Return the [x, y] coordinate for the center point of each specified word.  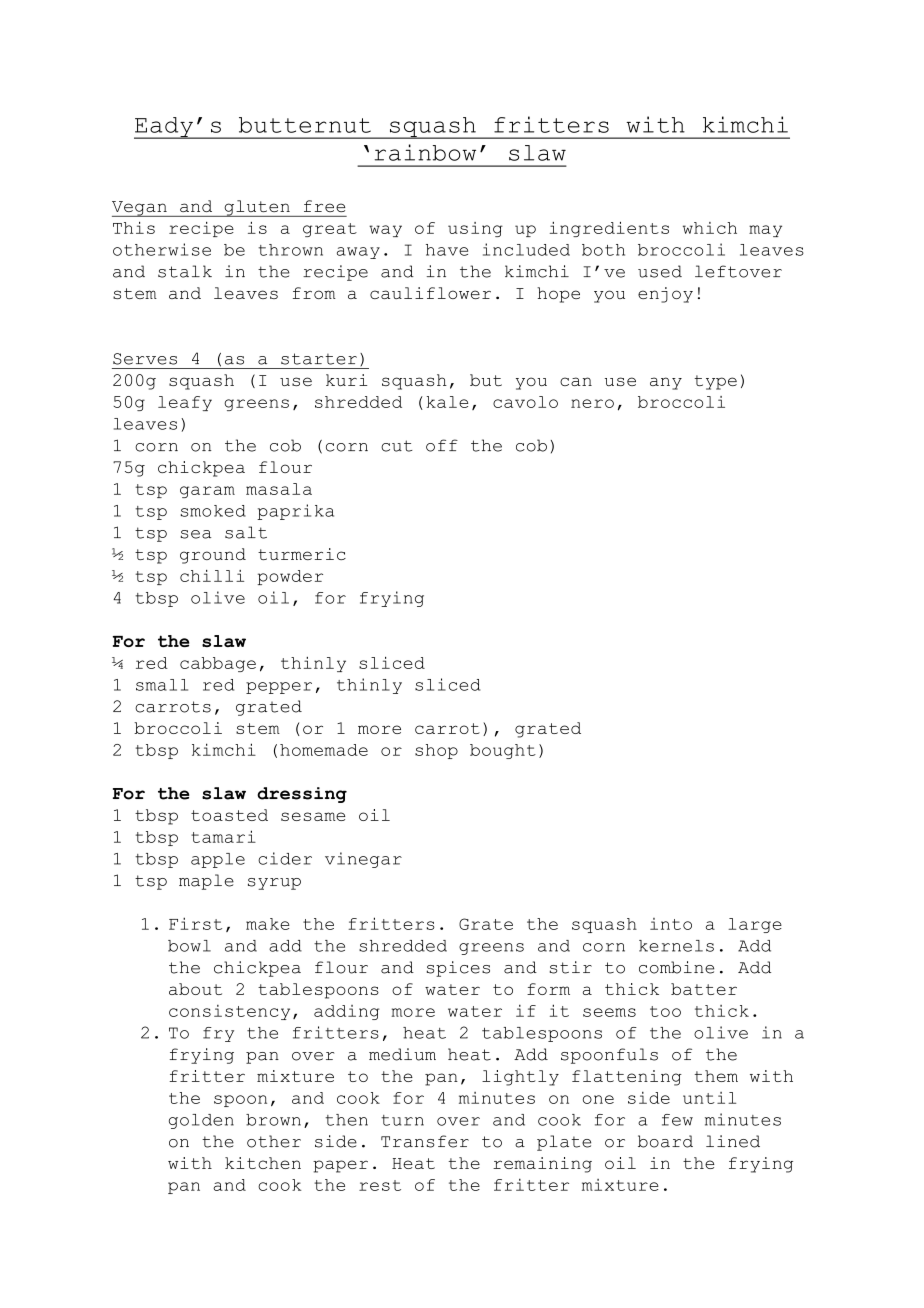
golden [201, 1121]
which [710, 228]
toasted [229, 815]
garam [207, 492]
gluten [257, 208]
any [666, 383]
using [475, 229]
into [671, 924]
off [442, 445]
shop [436, 751]
